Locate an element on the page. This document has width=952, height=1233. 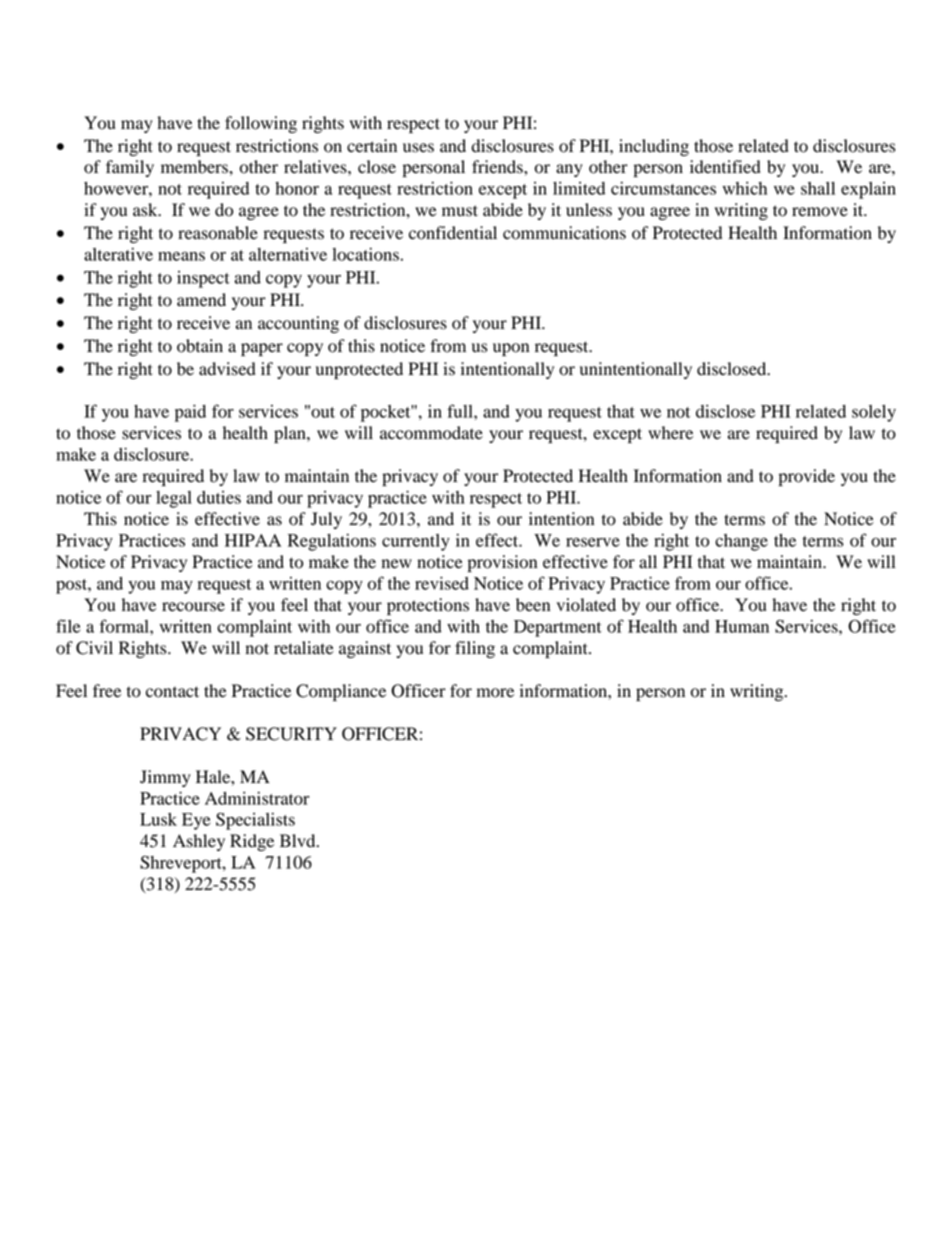
remove is located at coordinates (820, 212).
